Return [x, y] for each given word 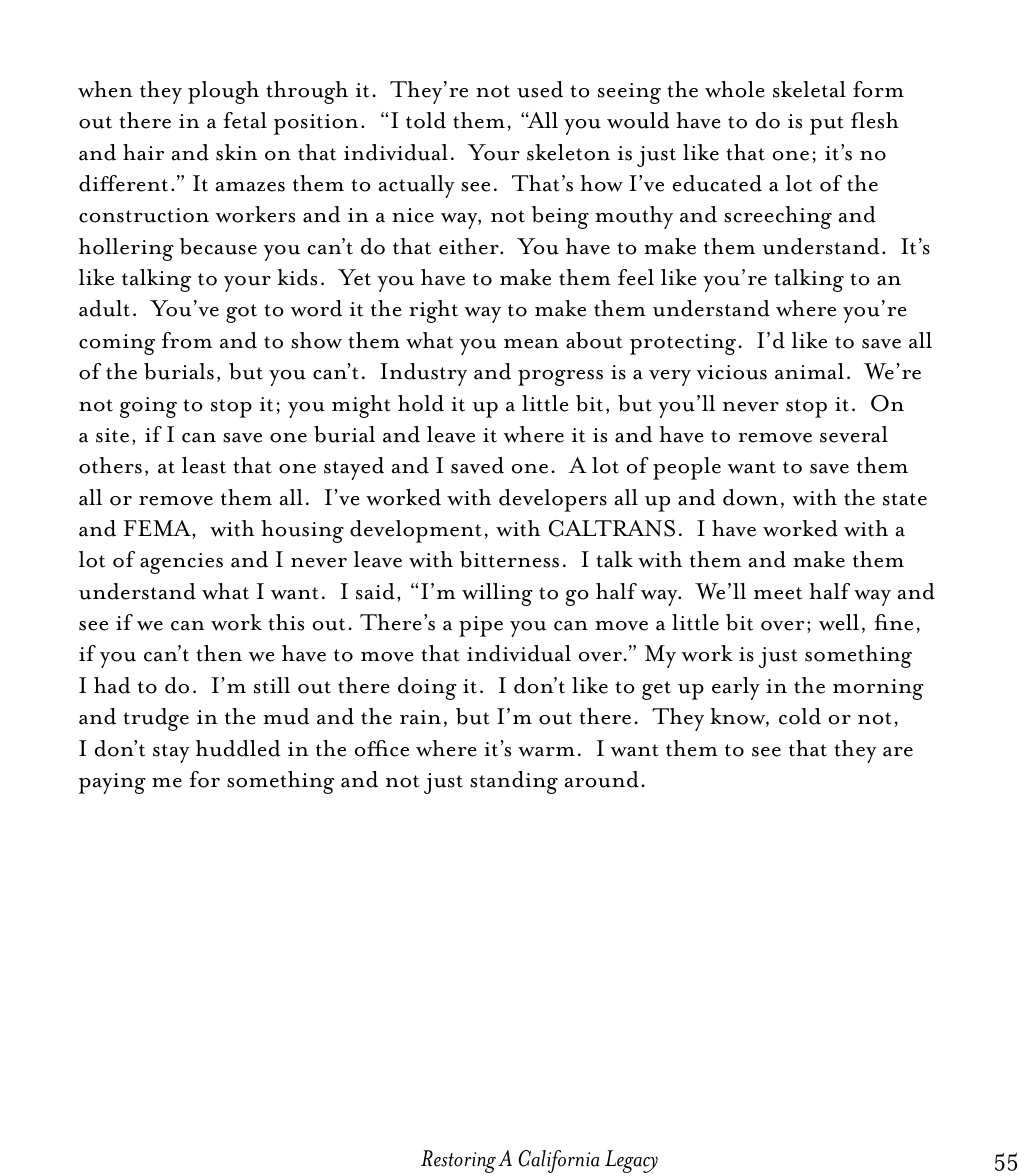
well [839, 622]
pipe [481, 626]
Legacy [631, 1161]
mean [531, 344]
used [540, 89]
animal [809, 371]
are [898, 752]
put [827, 125]
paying [112, 783]
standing [514, 782]
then [219, 653]
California [558, 1161]
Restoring [458, 1161]
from [187, 340]
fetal [245, 120]
